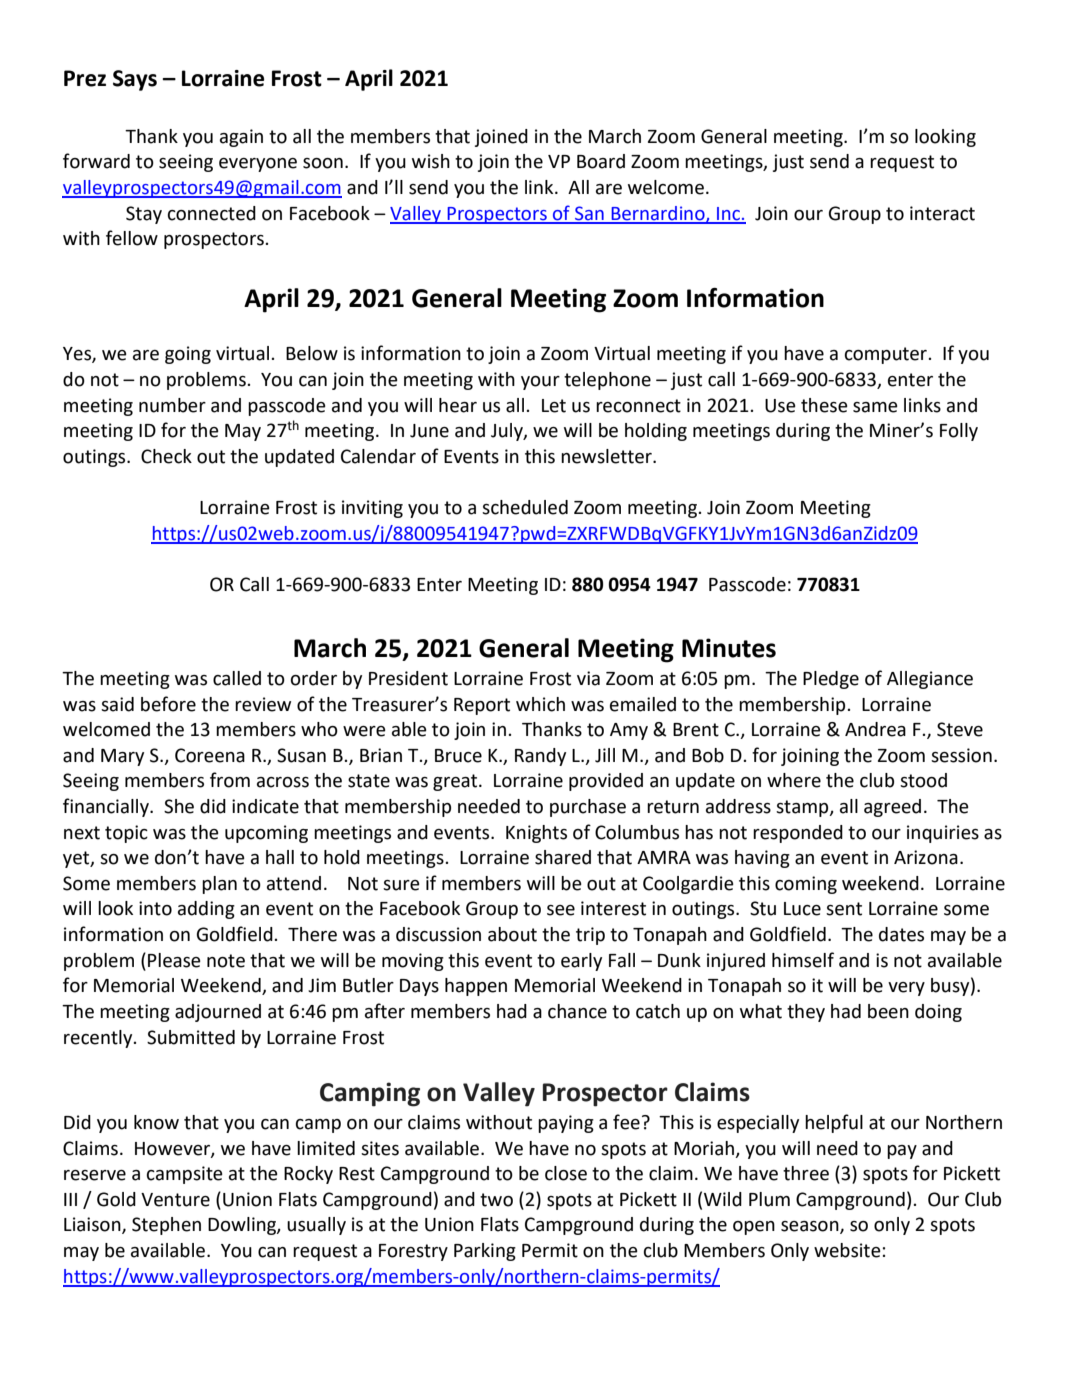 This screenshot has width=1070, height=1385. Describe the element at coordinates (540, 704) in the screenshot. I see `which` at that location.
